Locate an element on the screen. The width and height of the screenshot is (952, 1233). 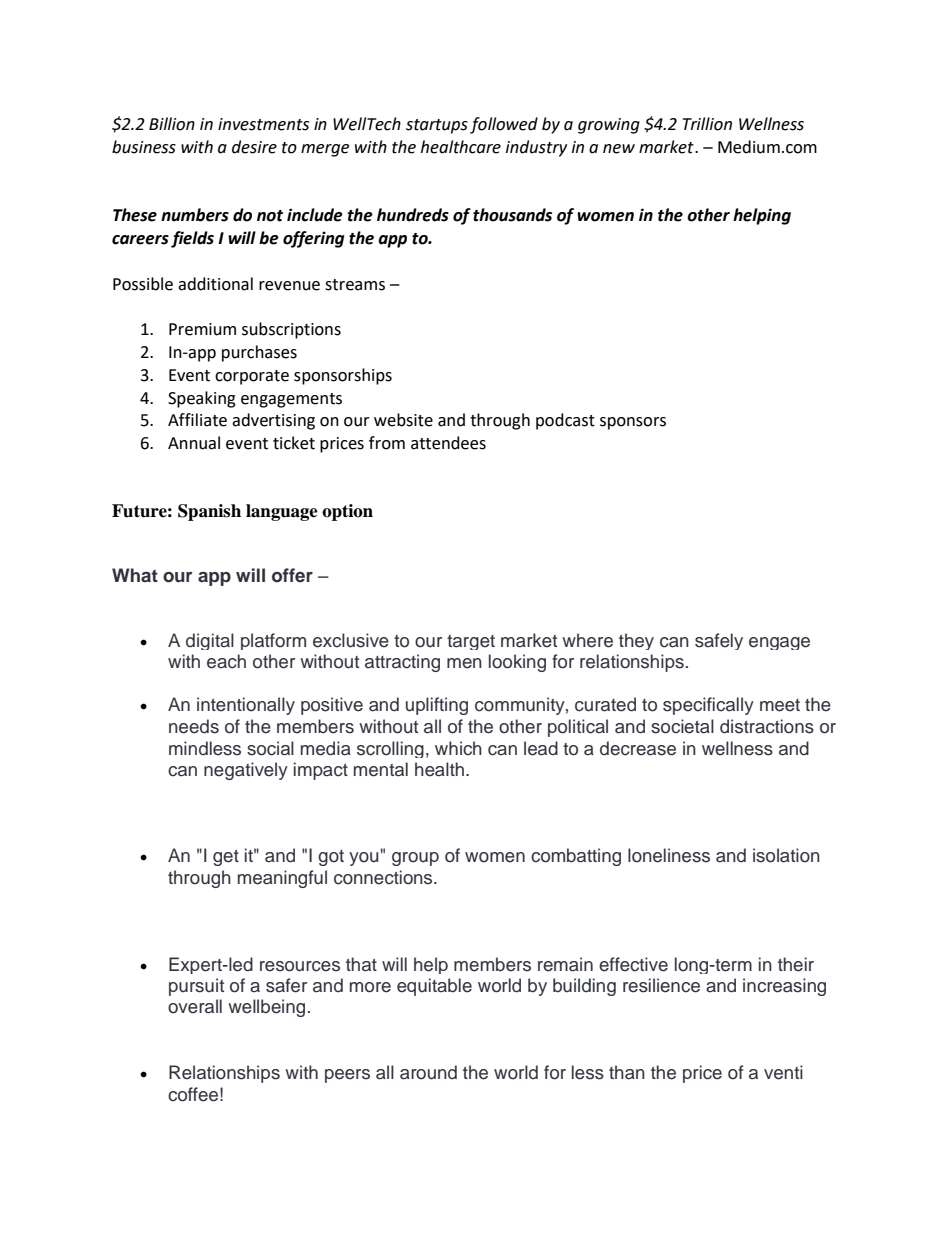
safely is located at coordinates (719, 641).
